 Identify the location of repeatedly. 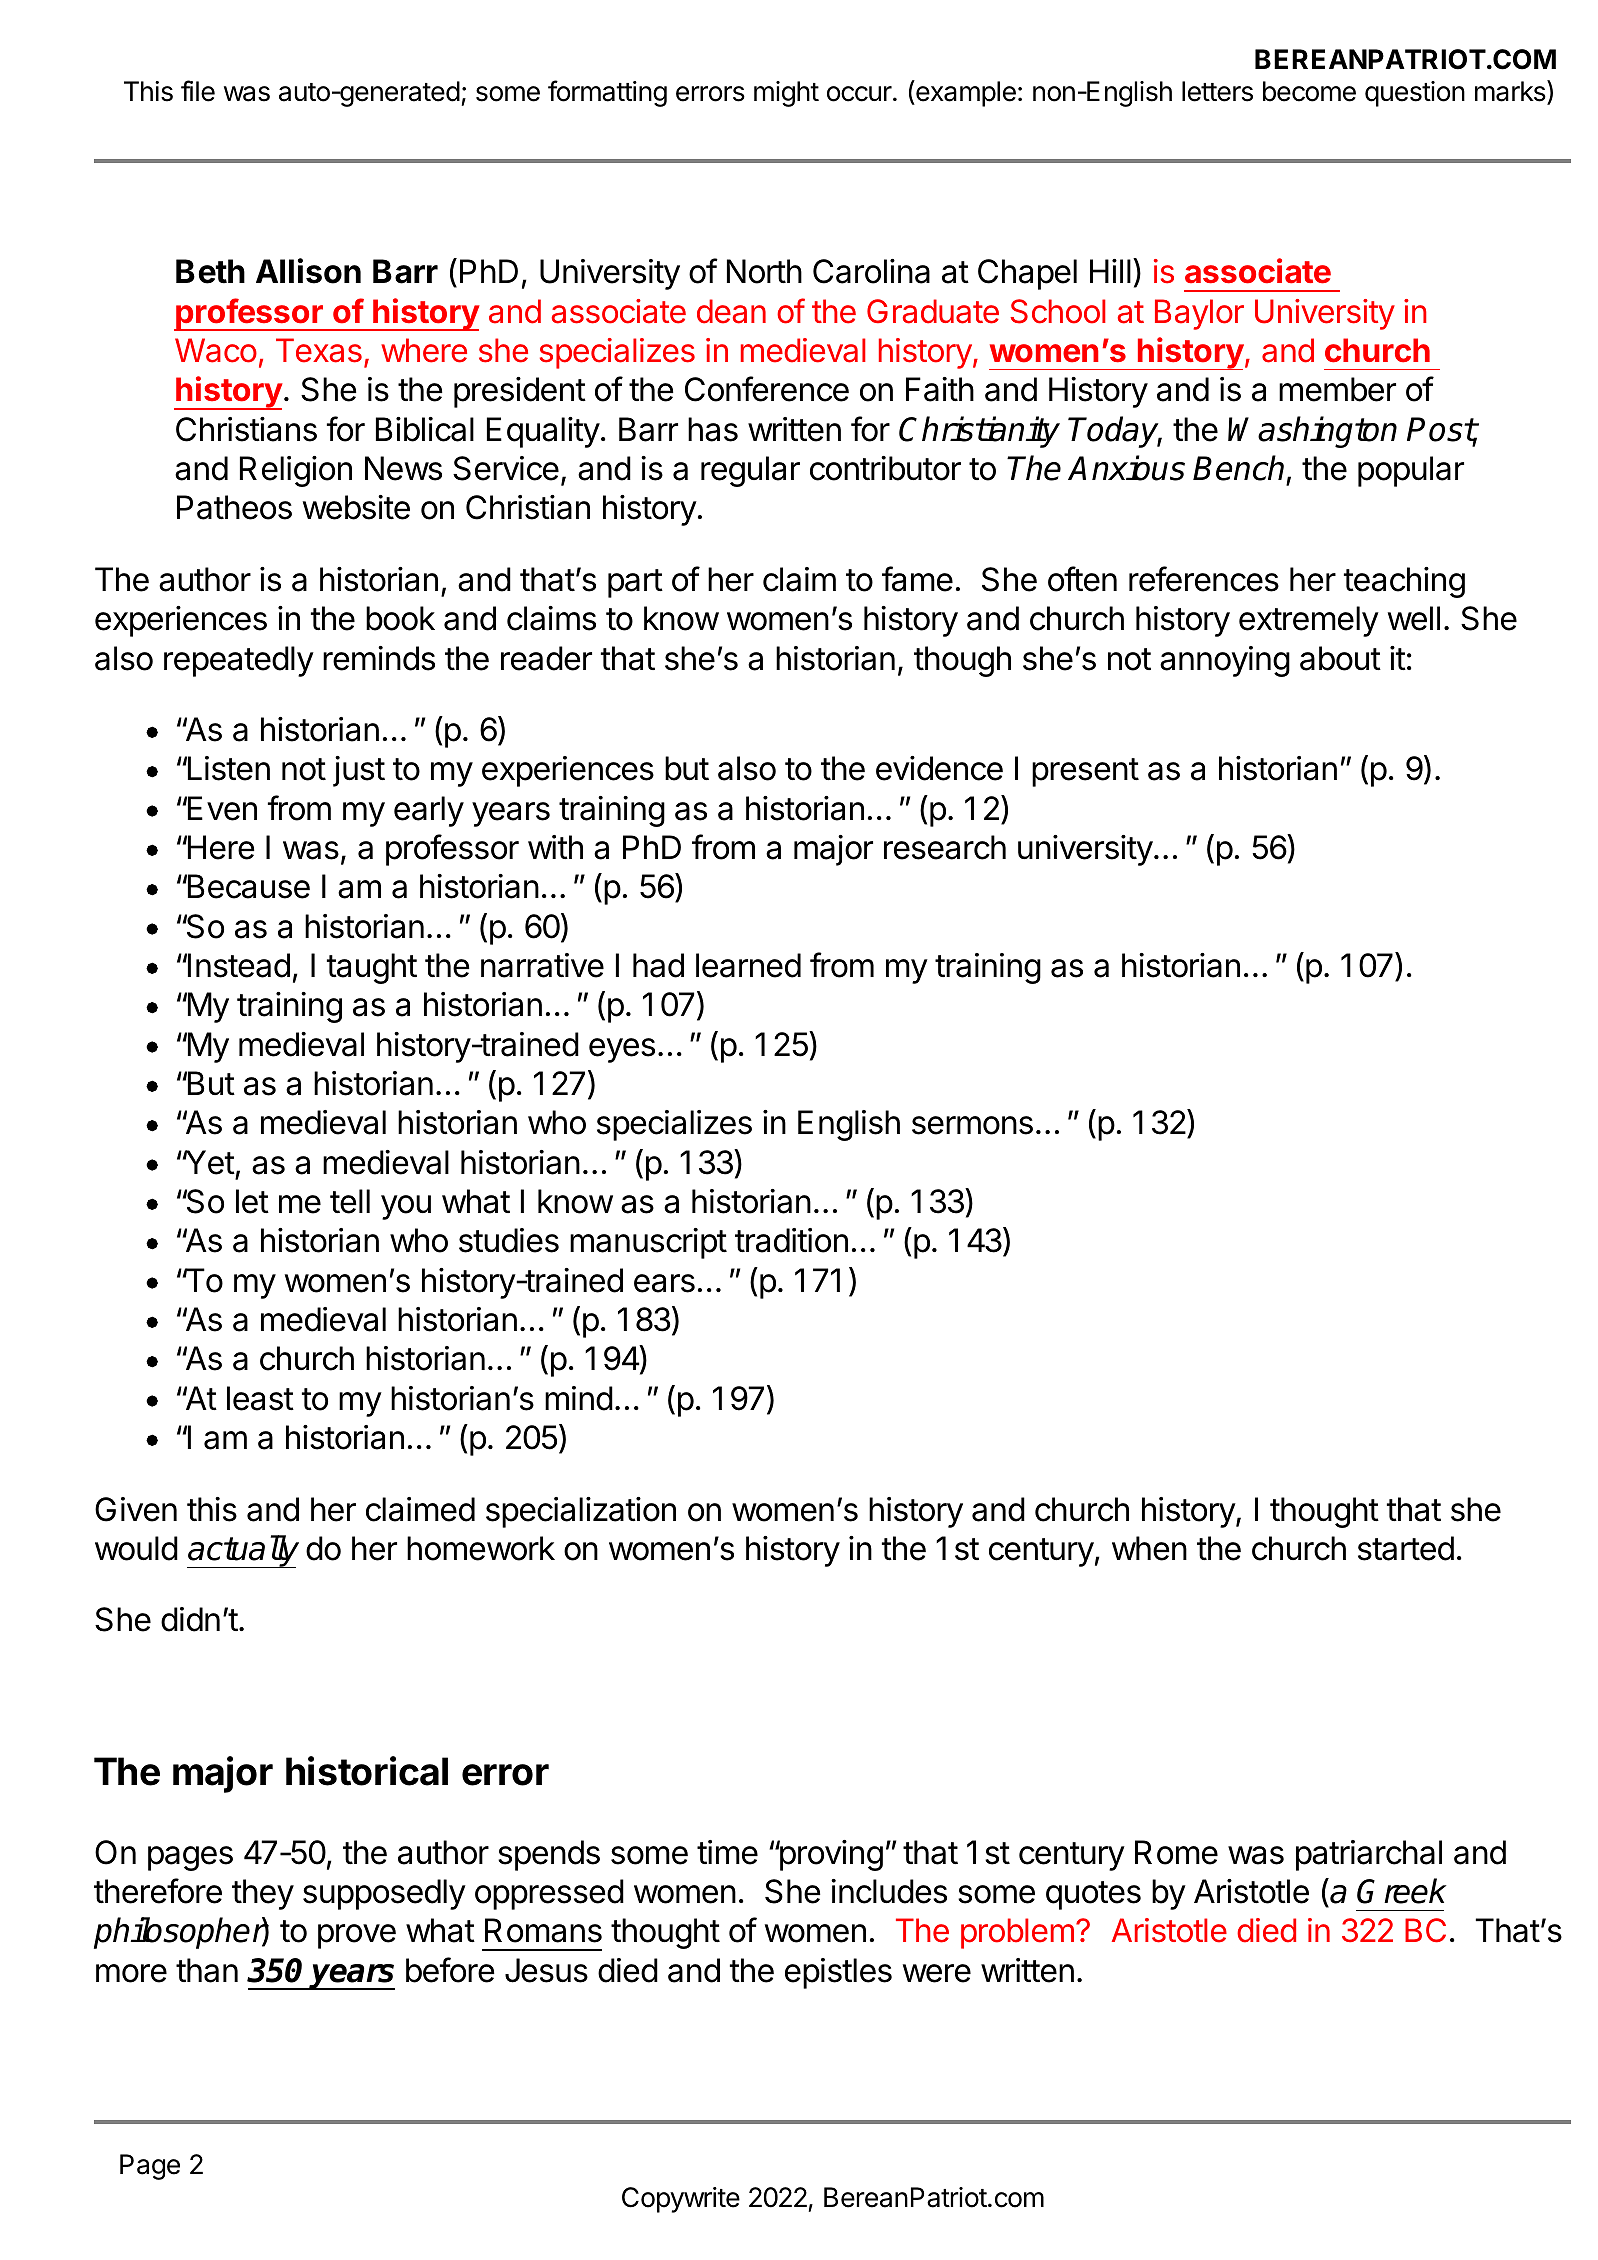
(239, 661).
